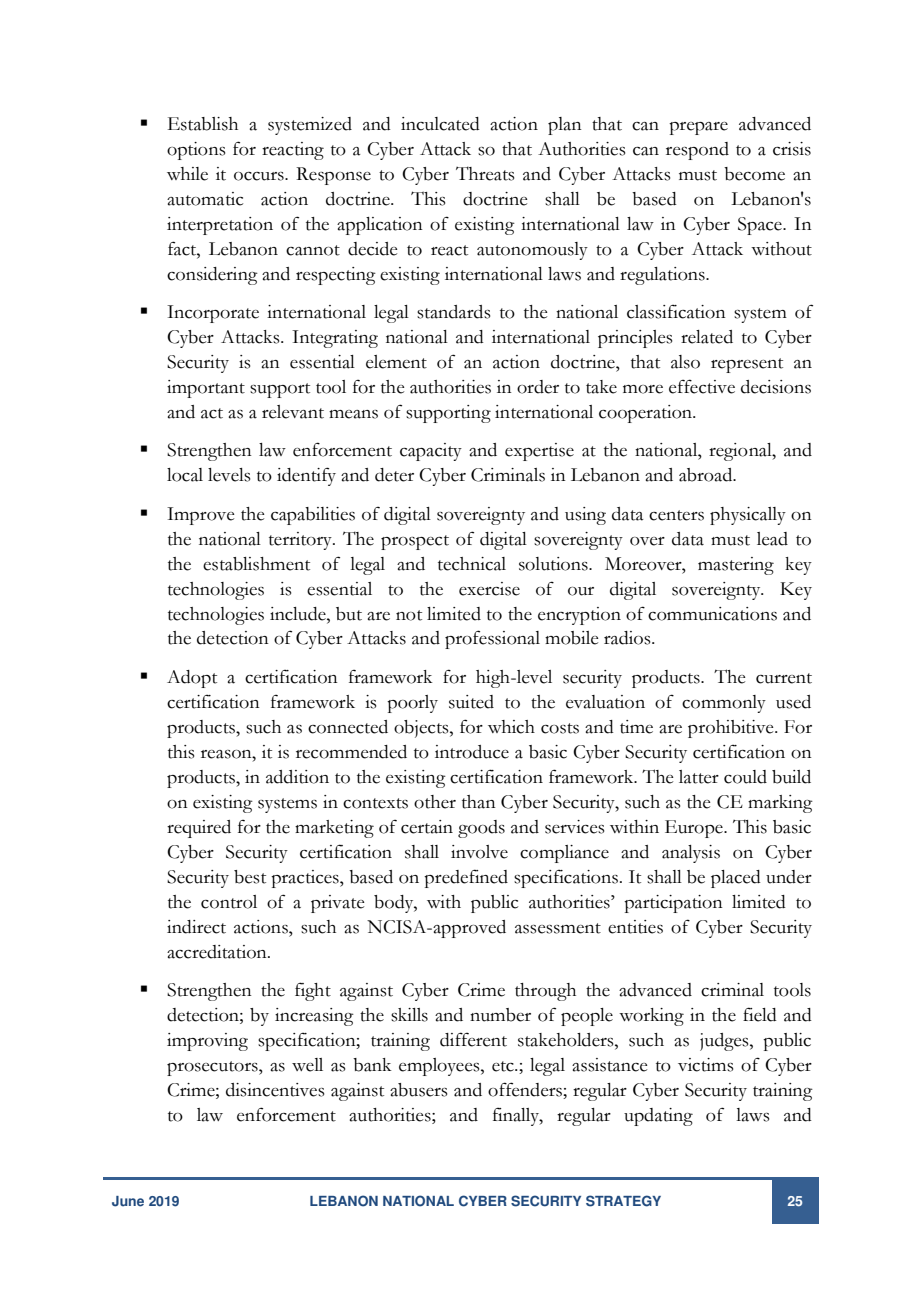 The image size is (924, 1308). Describe the element at coordinates (724, 704) in the page. I see `commonly` at that location.
